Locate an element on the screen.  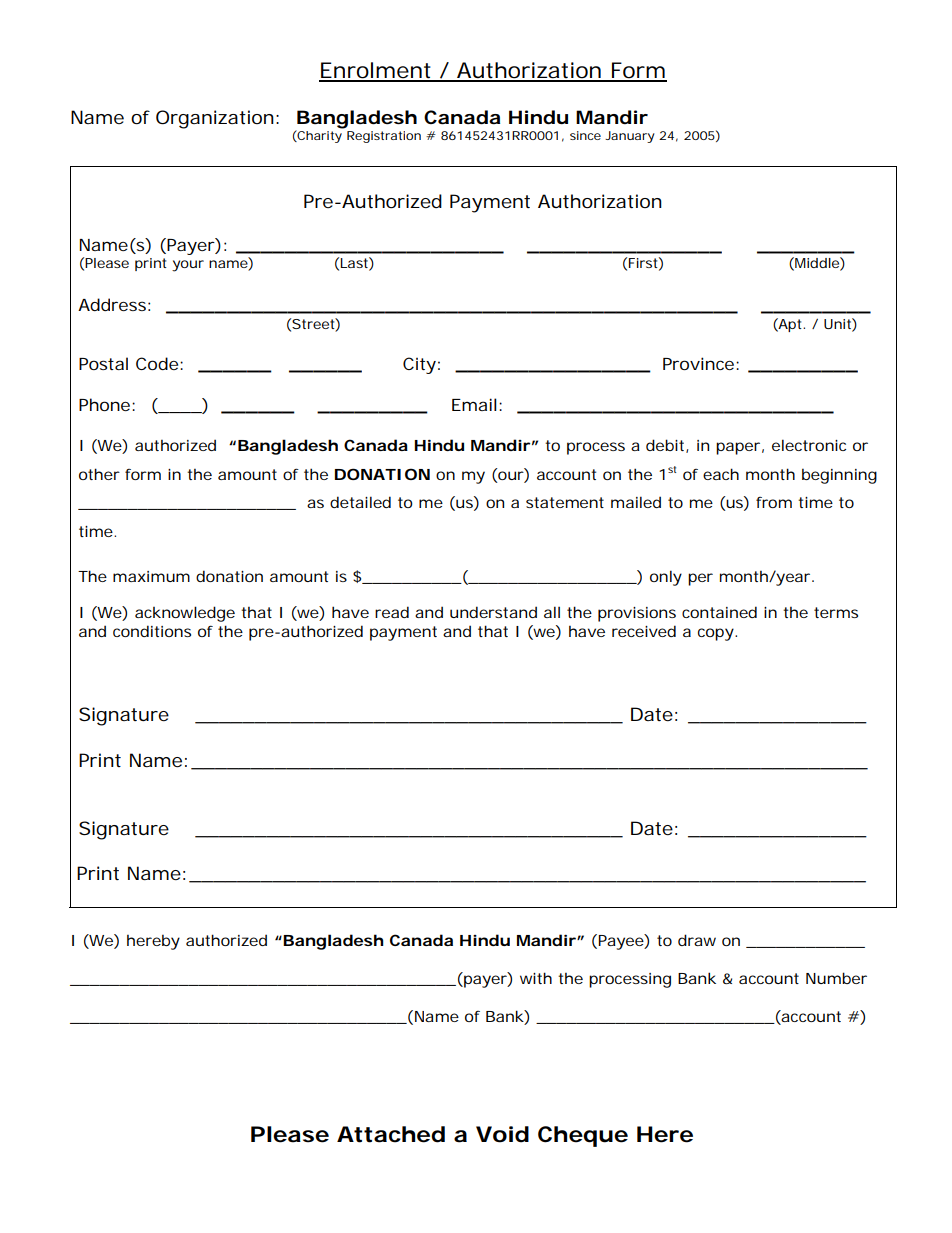
Enrolment is located at coordinates (376, 71).
